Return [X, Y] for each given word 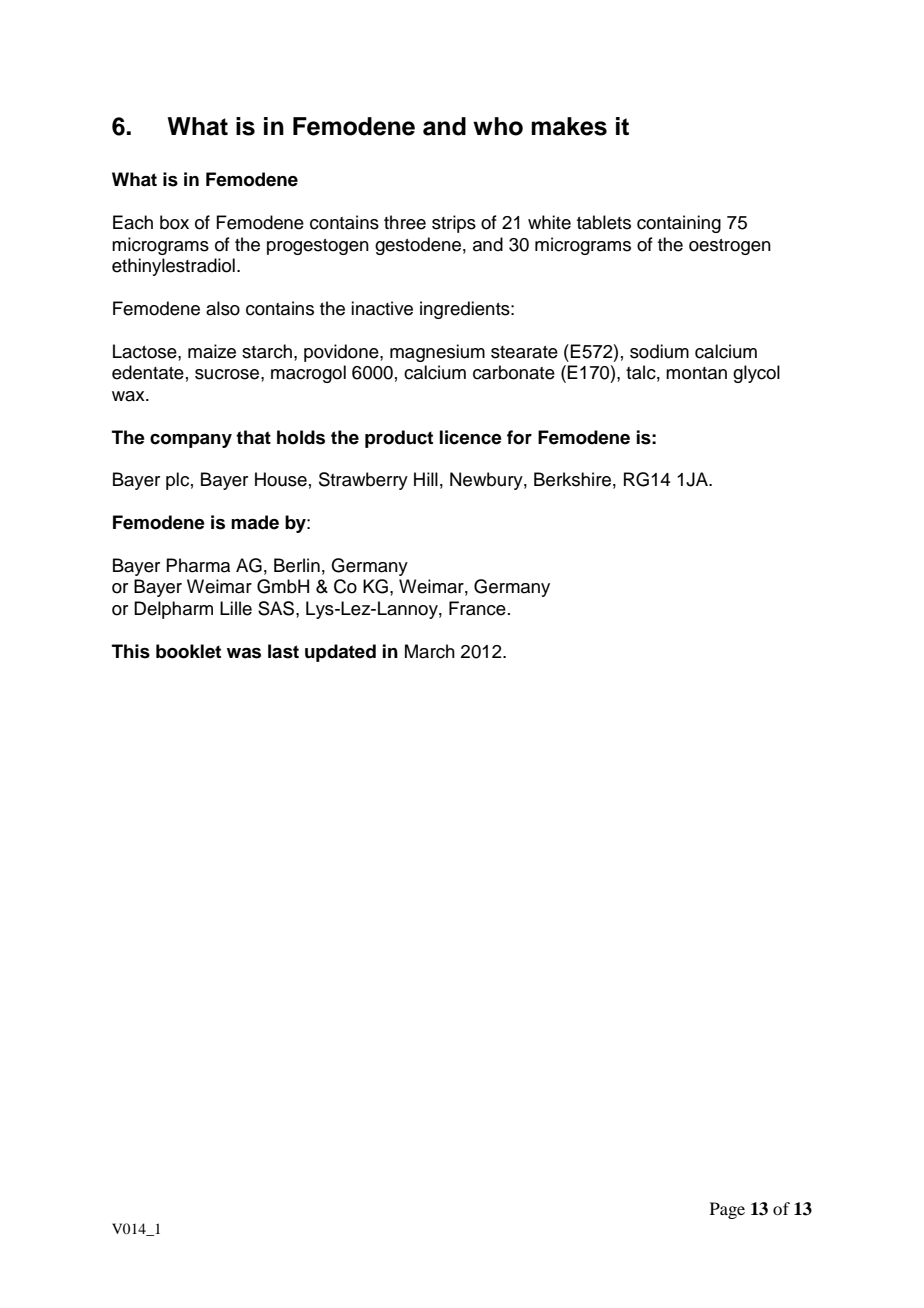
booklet [188, 651]
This [131, 651]
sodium [659, 351]
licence [471, 437]
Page [727, 1210]
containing [679, 224]
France [477, 608]
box [174, 222]
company [191, 441]
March [430, 651]
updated [340, 653]
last [283, 651]
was [244, 653]
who [498, 126]
